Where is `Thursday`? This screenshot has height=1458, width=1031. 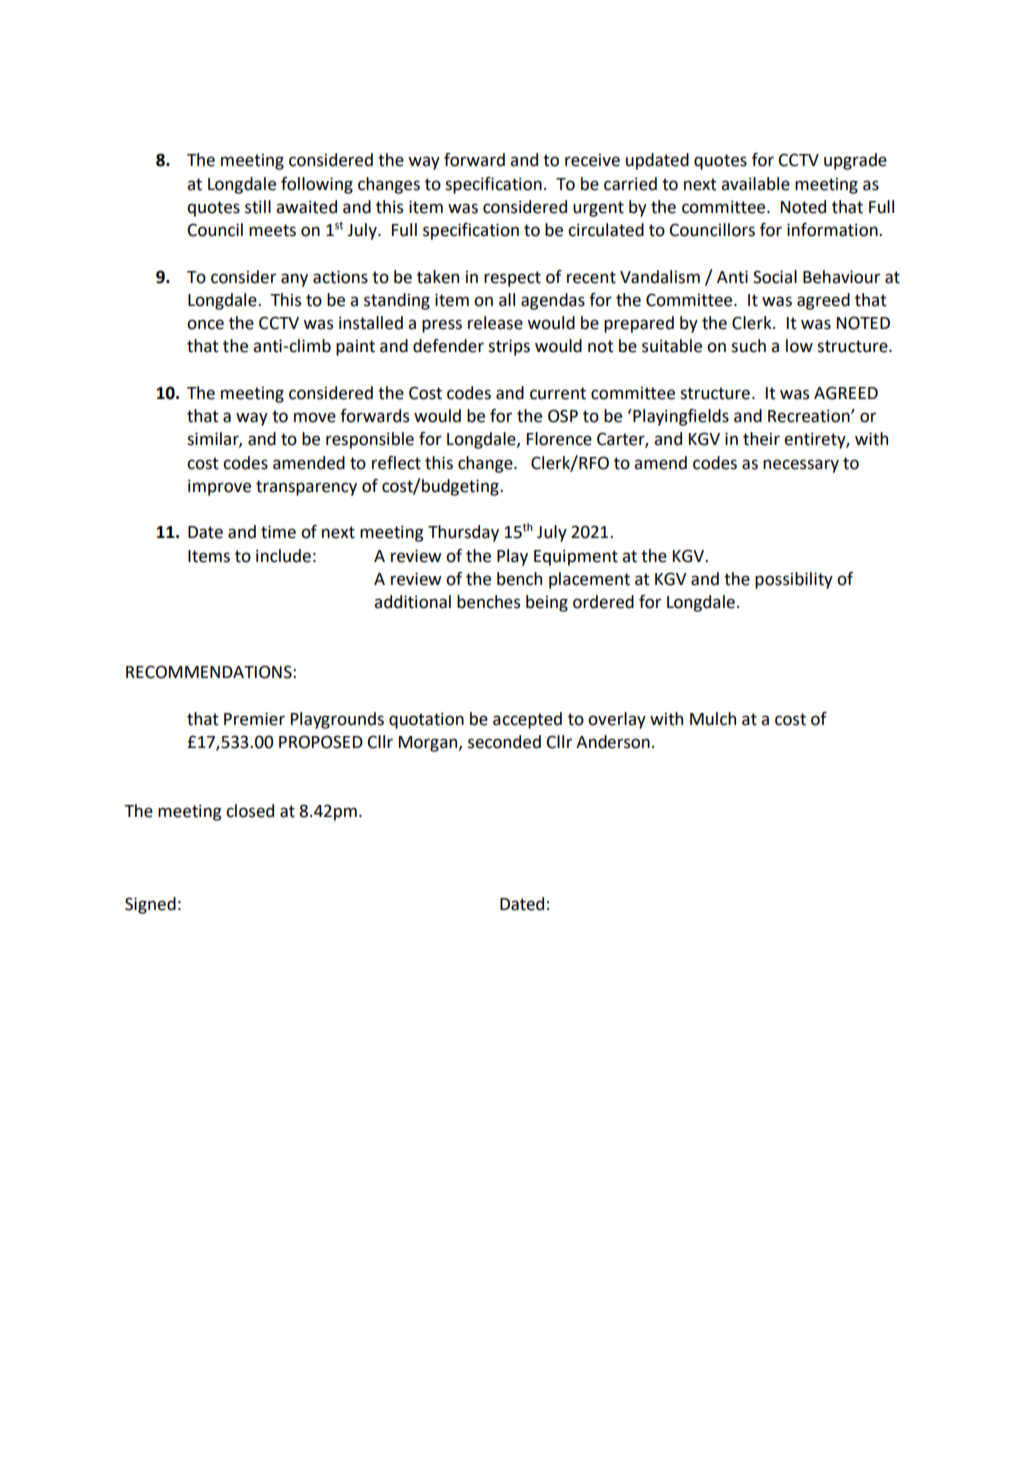 Thursday is located at coordinates (463, 533).
